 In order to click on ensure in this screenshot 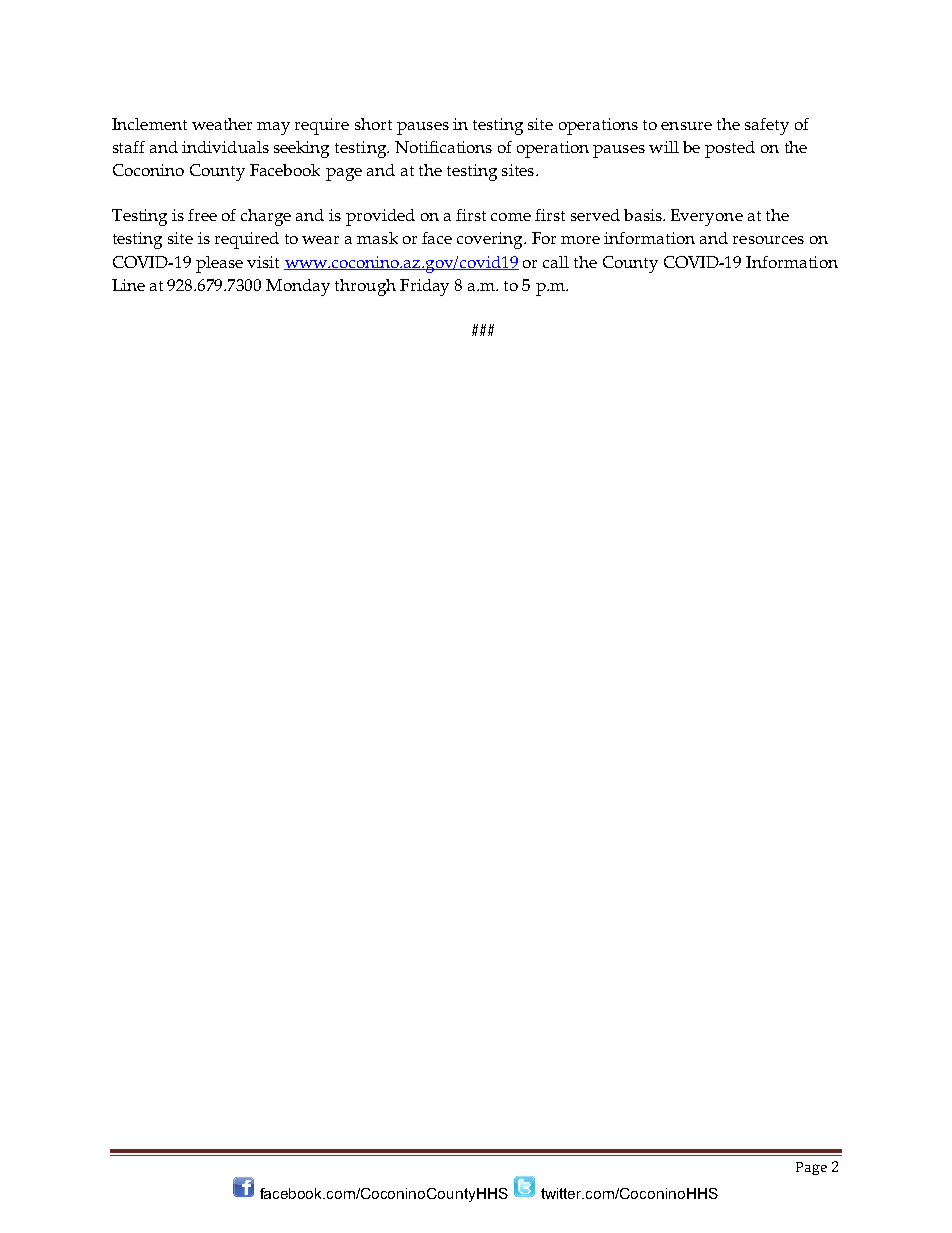, I will do `click(686, 126)`.
